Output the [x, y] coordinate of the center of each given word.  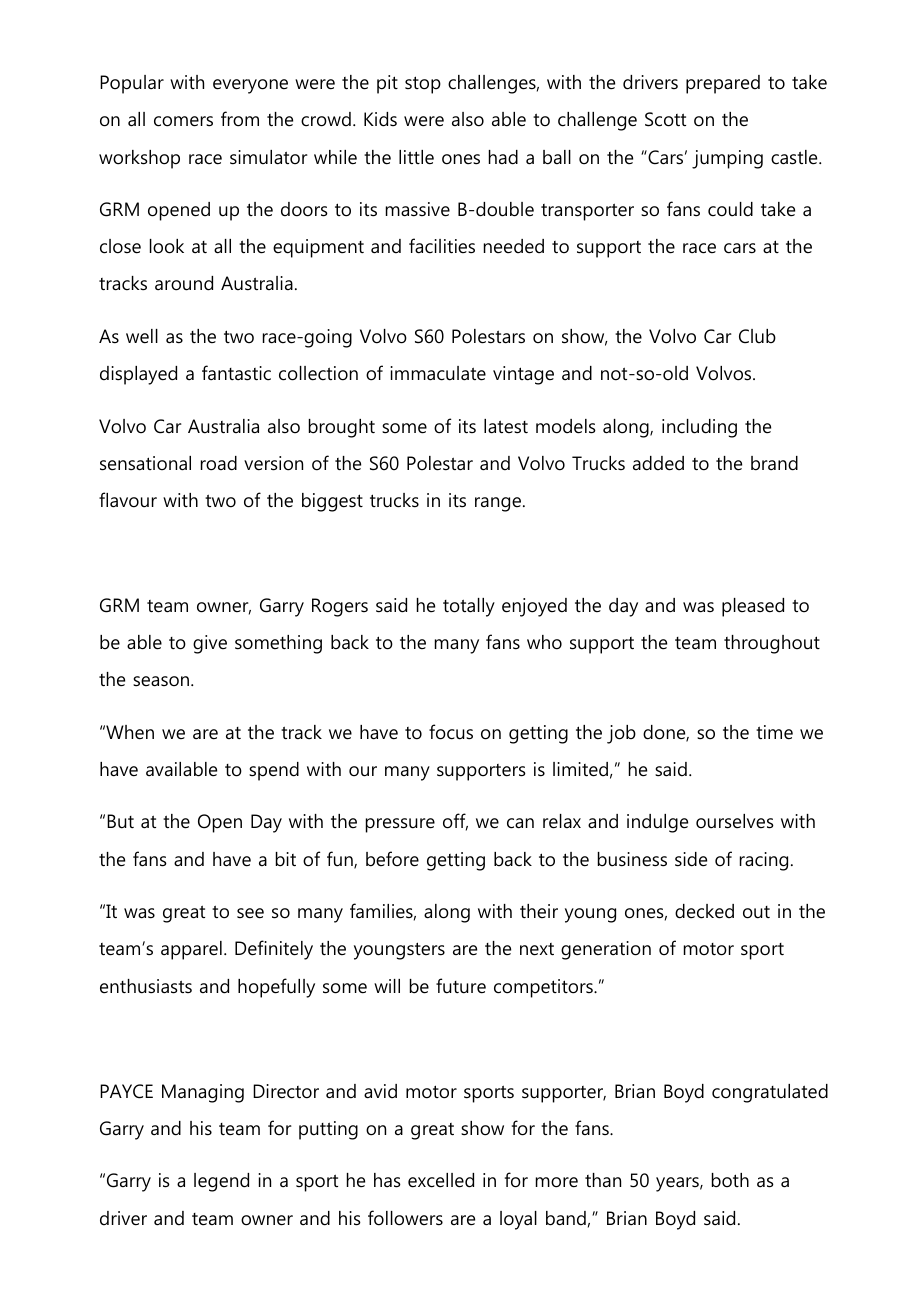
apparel [191, 950]
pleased [753, 607]
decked [704, 911]
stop [423, 85]
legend [221, 1182]
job [621, 734]
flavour [128, 500]
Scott [665, 119]
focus [451, 732]
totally [469, 607]
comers [183, 121]
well [142, 336]
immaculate [438, 373]
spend [274, 771]
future [461, 986]
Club [757, 336]
